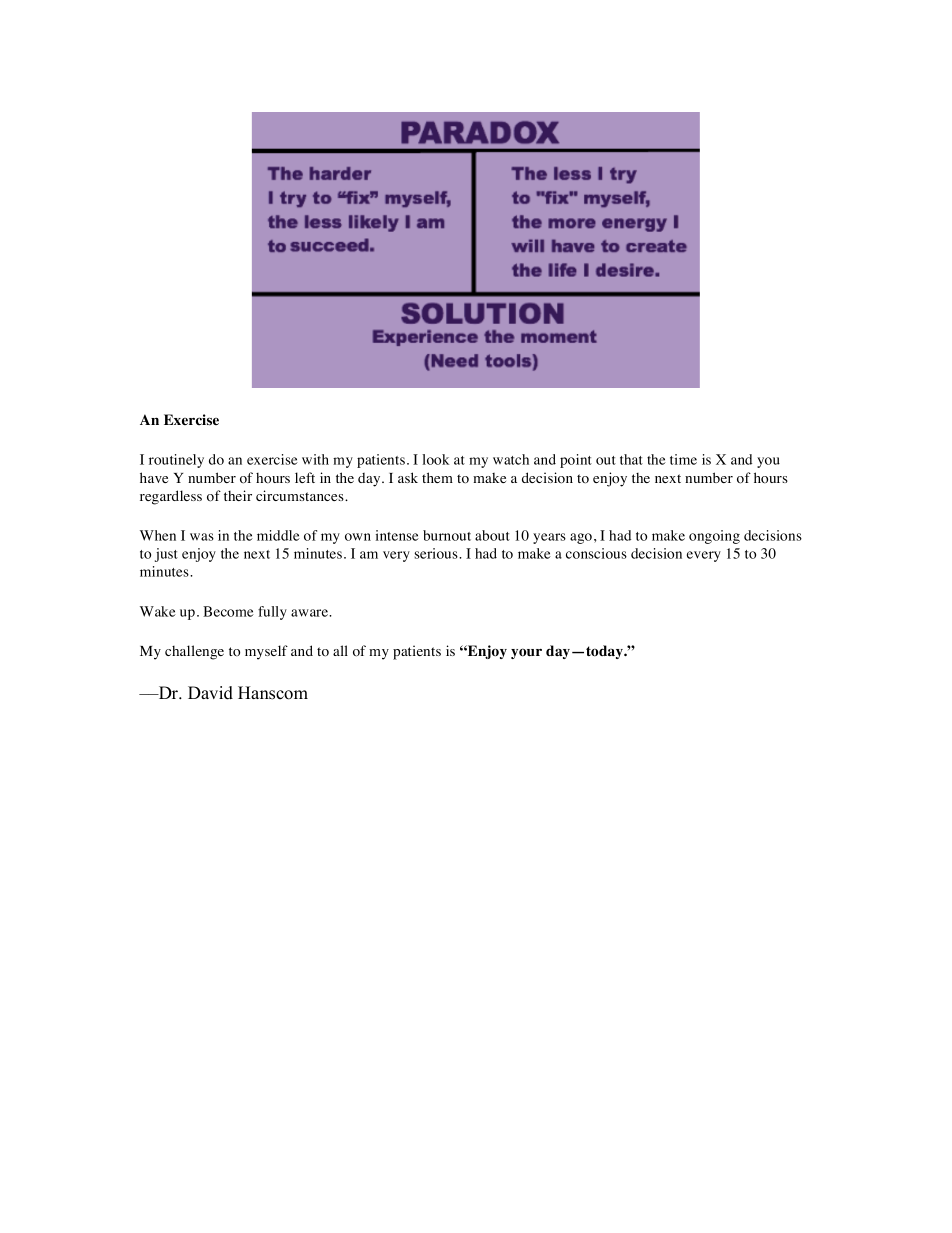 Image resolution: width=952 pixels, height=1233 pixels. I want to click on serious, so click(437, 553).
